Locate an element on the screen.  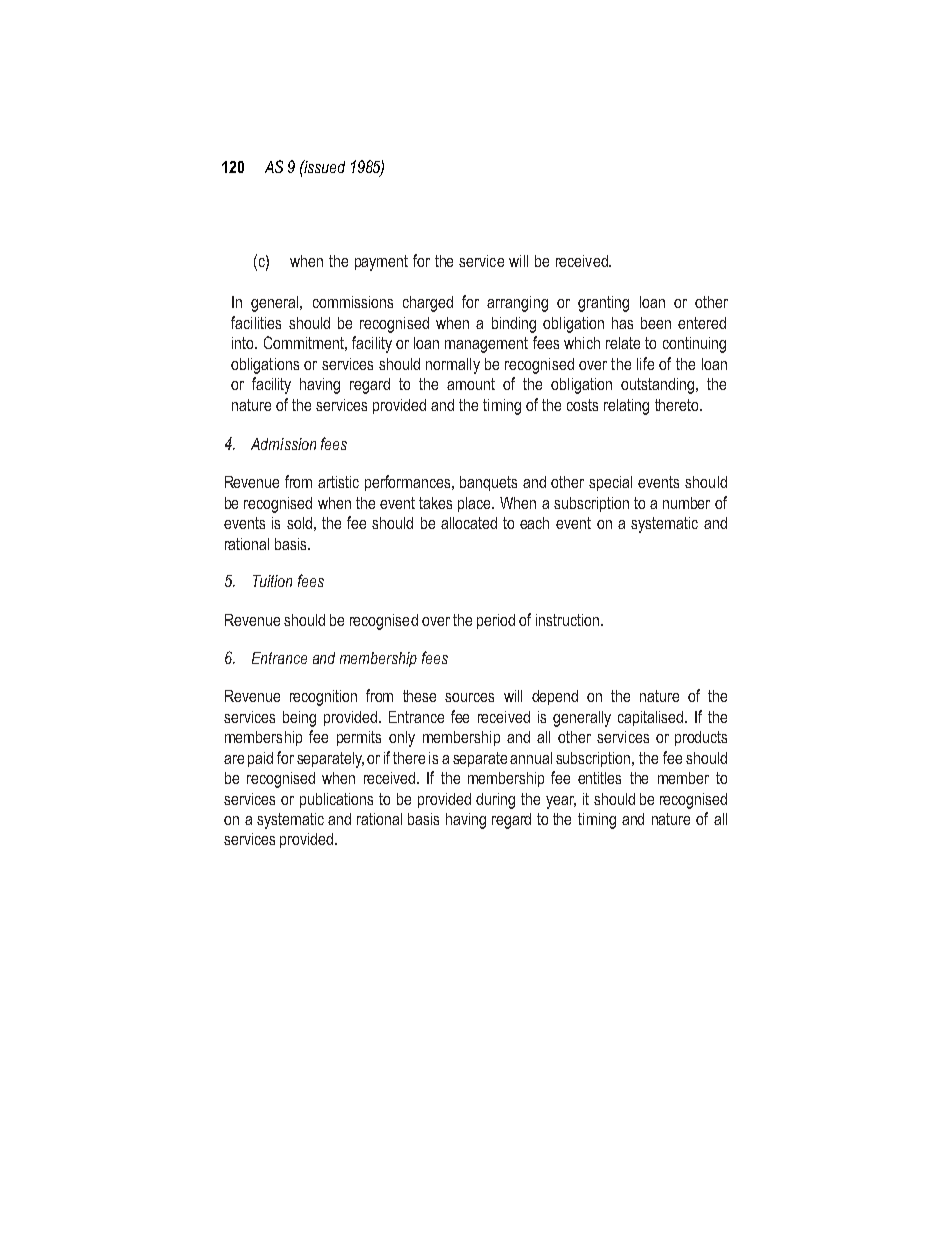
commissions is located at coordinates (353, 302).
